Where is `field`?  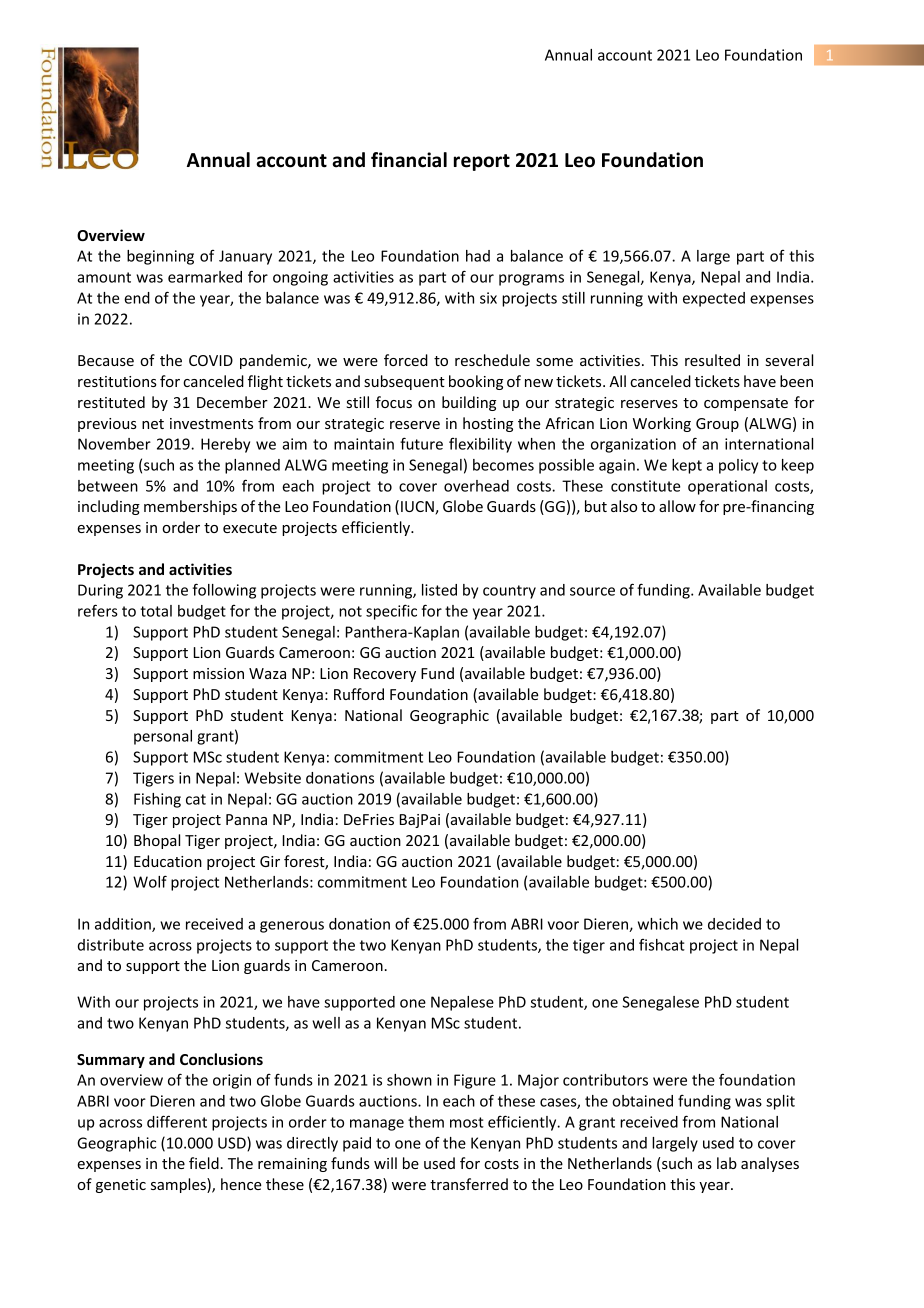
field is located at coordinates (204, 1163).
